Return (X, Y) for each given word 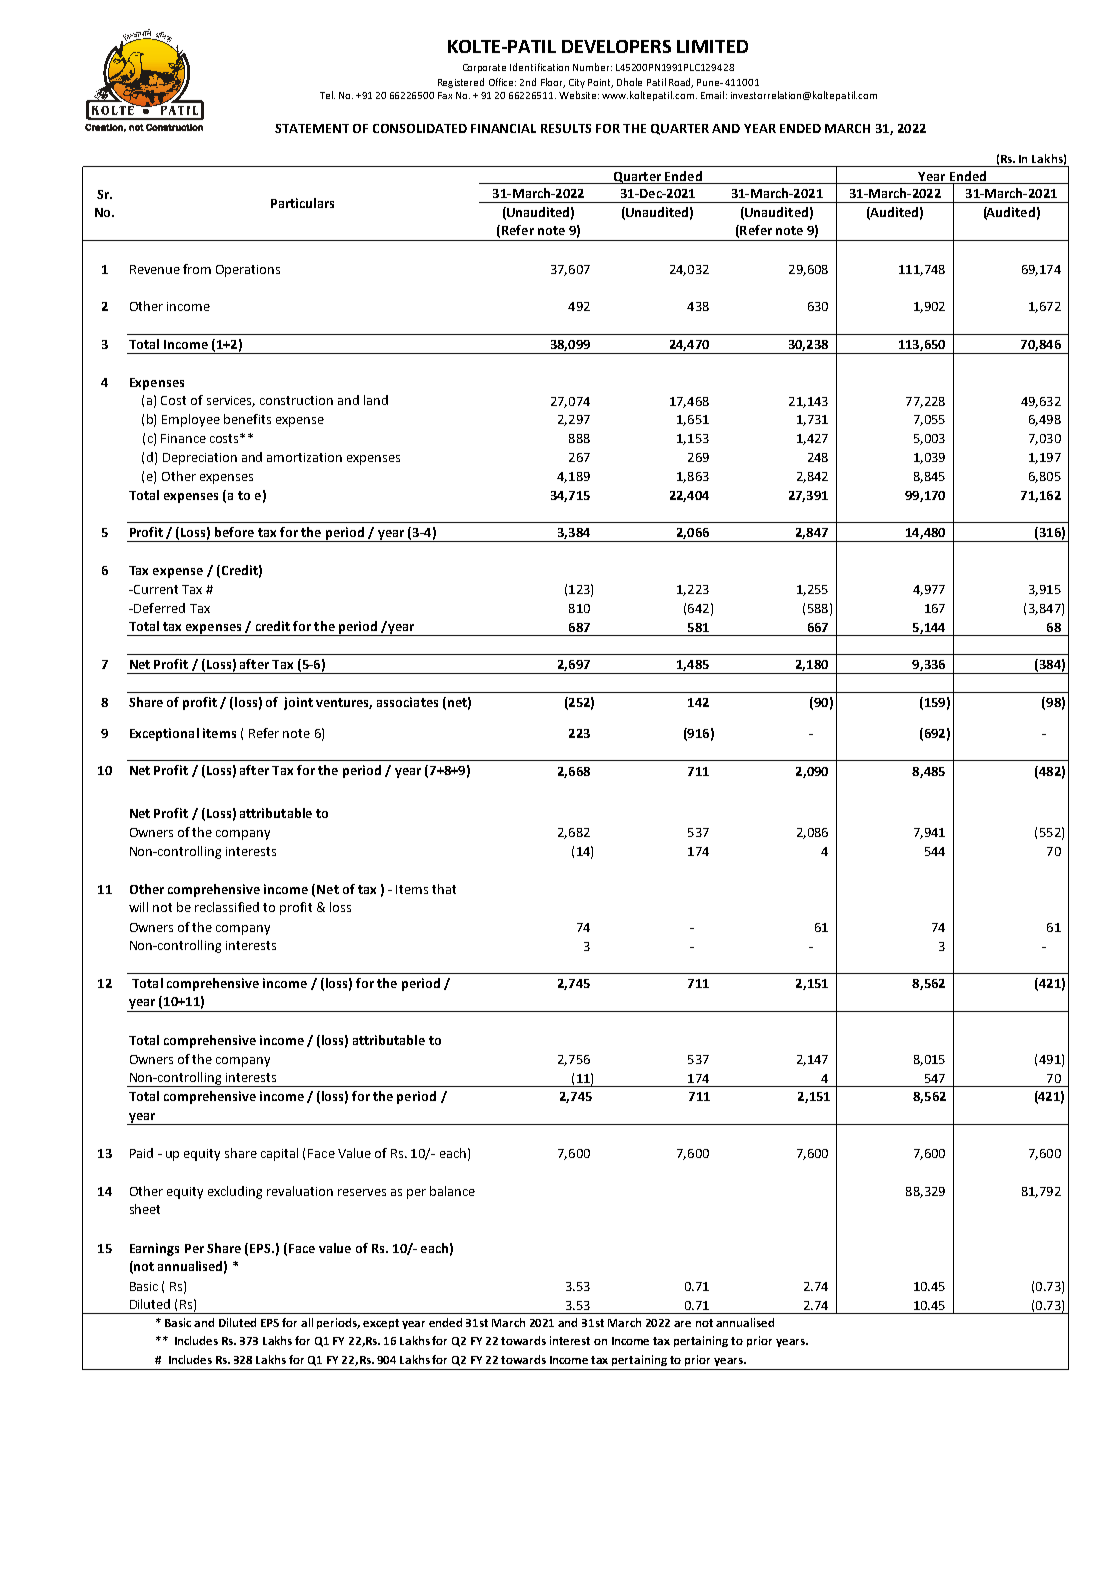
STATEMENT (312, 128)
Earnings (154, 1249)
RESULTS (566, 128)
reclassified (227, 907)
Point (600, 83)
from (197, 269)
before (234, 532)
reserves (362, 1192)
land (376, 400)
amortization (304, 457)
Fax (445, 95)
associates (407, 702)
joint (298, 703)
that (444, 889)
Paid (141, 1153)
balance (452, 1191)
